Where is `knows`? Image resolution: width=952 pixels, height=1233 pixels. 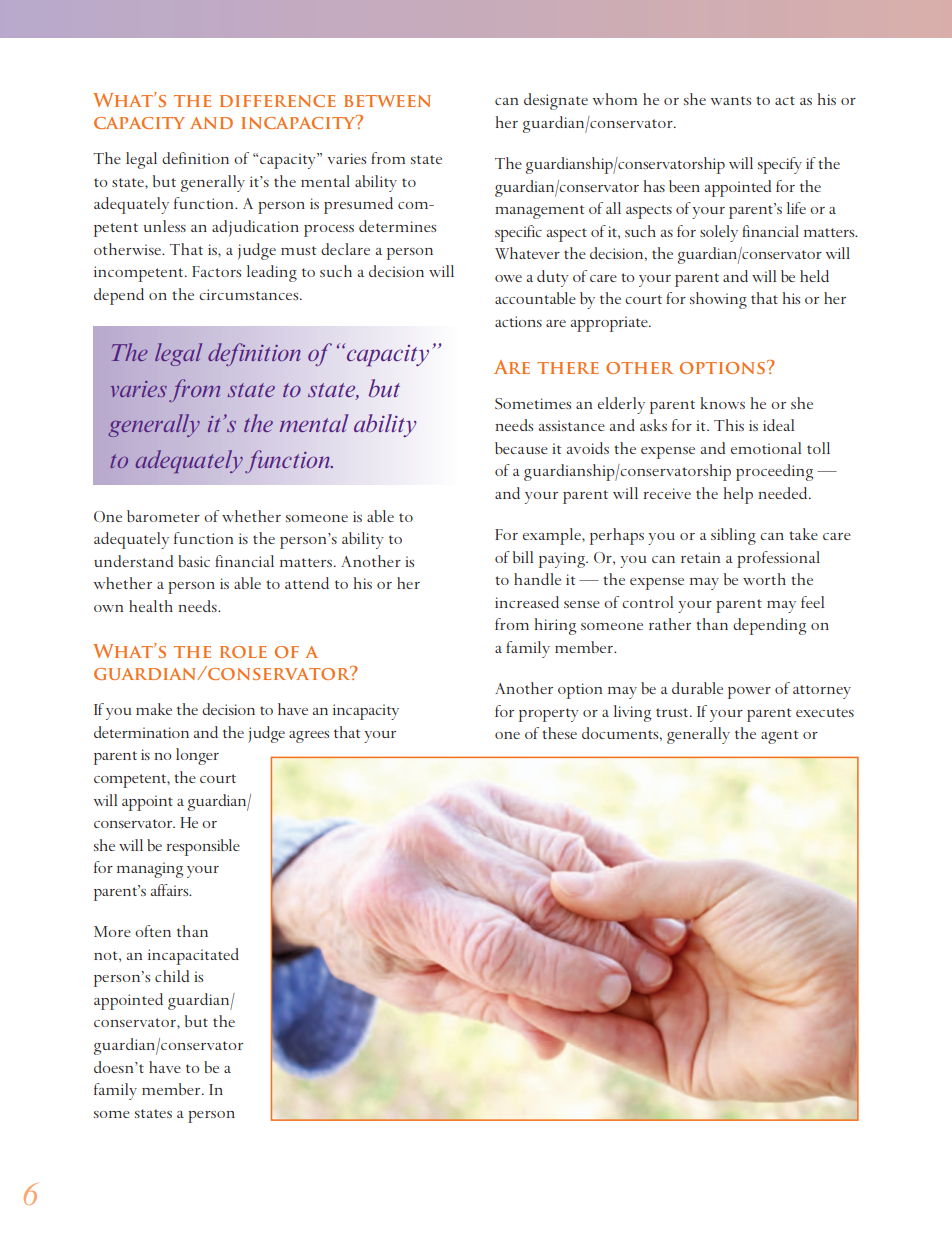
knows is located at coordinates (722, 403).
